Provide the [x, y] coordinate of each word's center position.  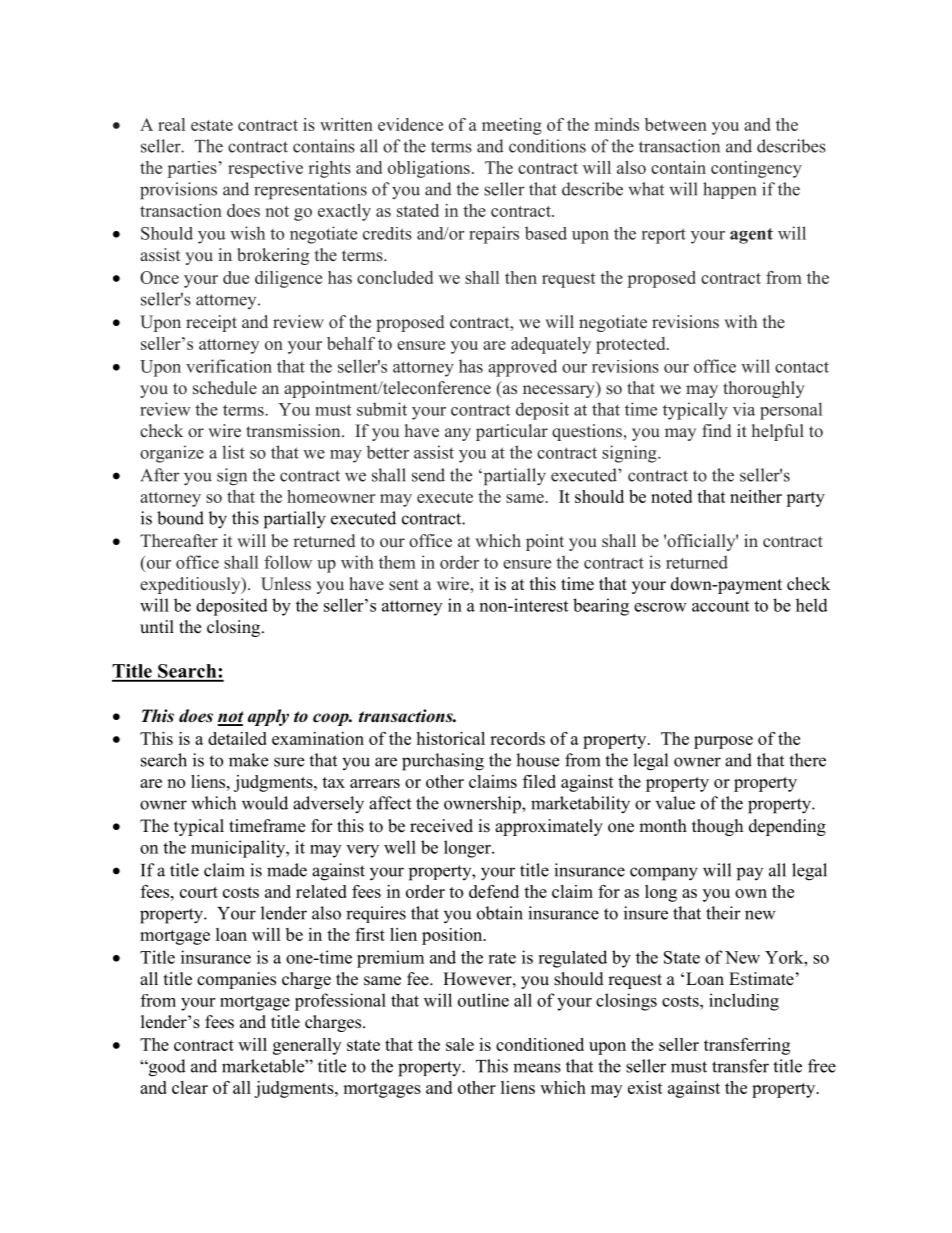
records [517, 738]
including [744, 1002]
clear [190, 1087]
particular [512, 432]
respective [265, 169]
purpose [723, 742]
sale [460, 1044]
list [233, 452]
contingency [756, 169]
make [248, 760]
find [716, 431]
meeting [512, 126]
